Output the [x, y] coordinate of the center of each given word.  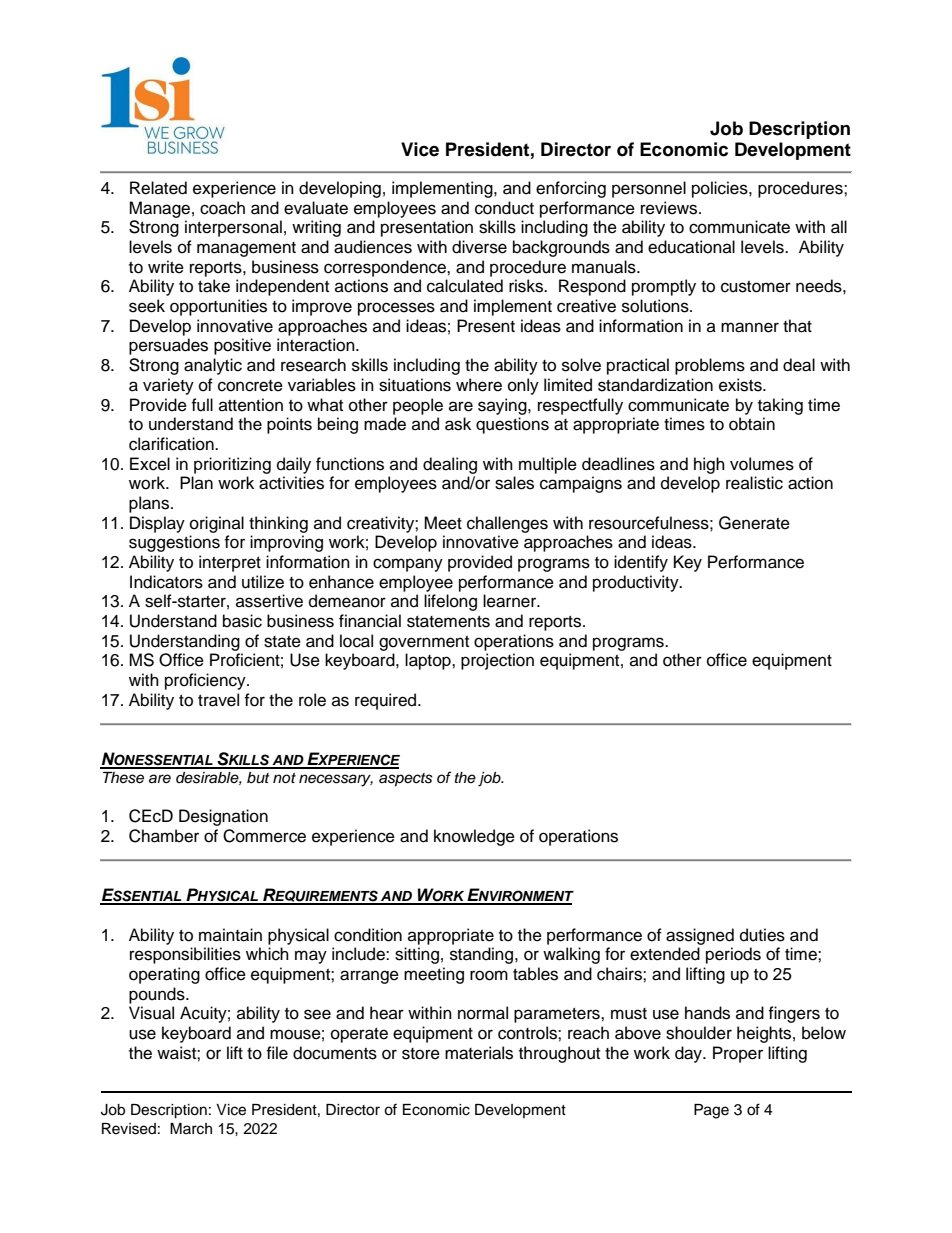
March [191, 1129]
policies [721, 189]
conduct [504, 208]
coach [222, 208]
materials [479, 1053]
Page [711, 1111]
